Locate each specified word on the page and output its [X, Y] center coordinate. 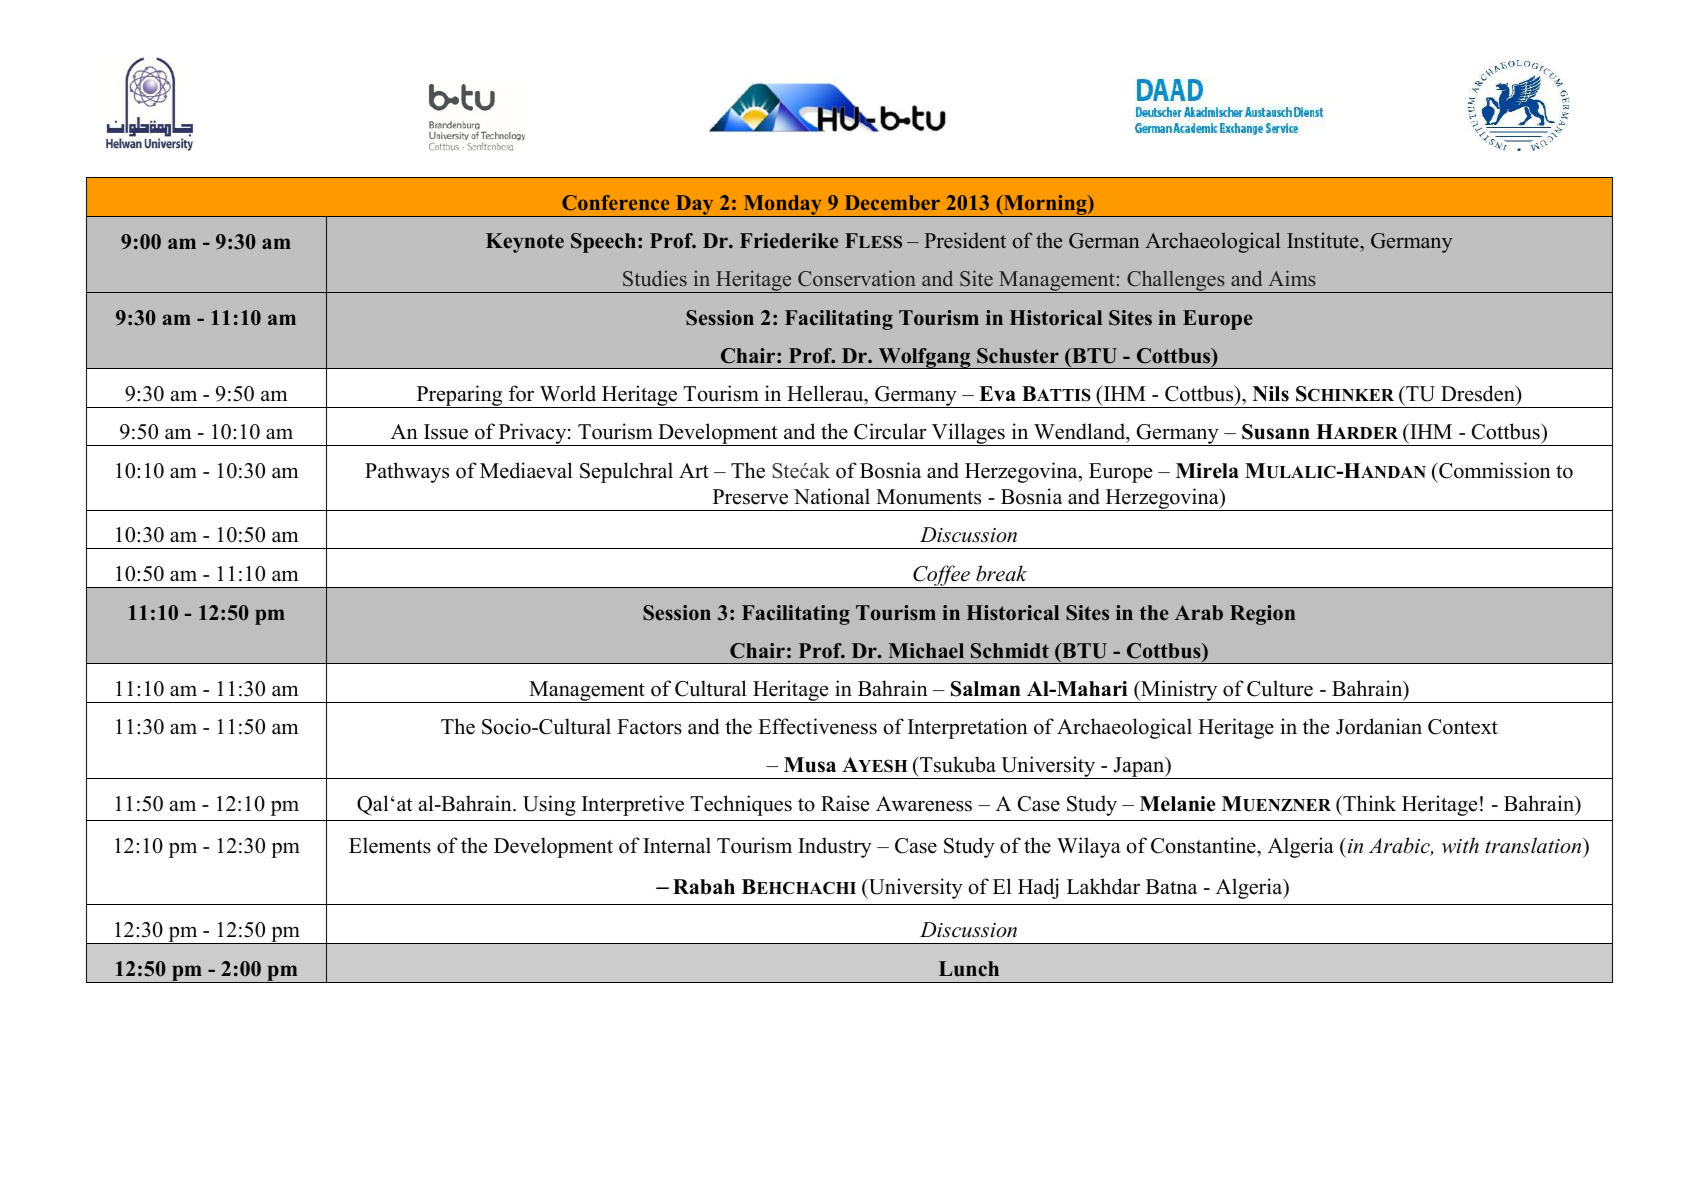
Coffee [941, 576]
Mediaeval [526, 470]
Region [1262, 615]
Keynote [525, 243]
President [965, 240]
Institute [1324, 242]
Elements [390, 845]
